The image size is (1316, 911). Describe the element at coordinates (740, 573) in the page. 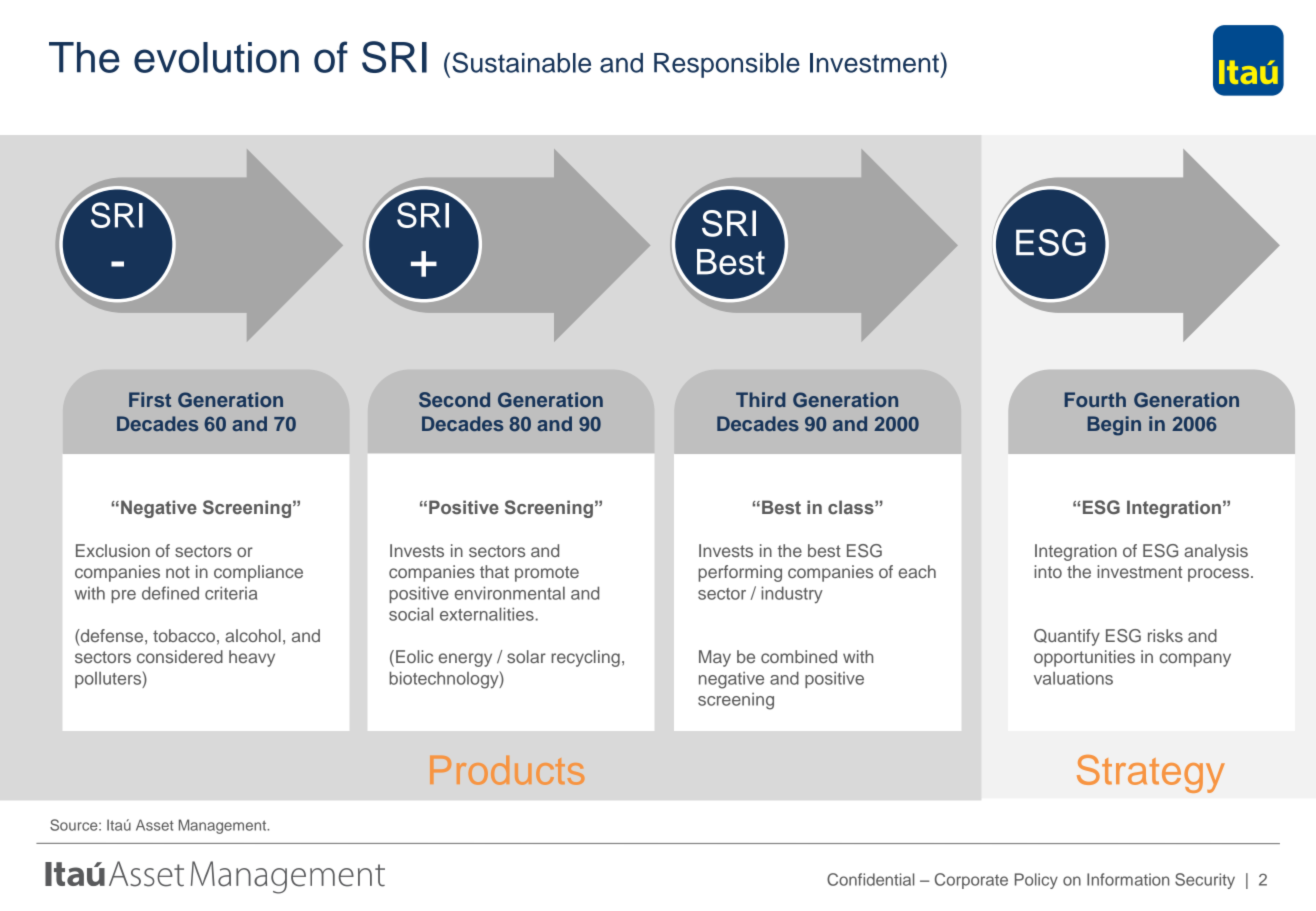

I see `performing` at that location.
